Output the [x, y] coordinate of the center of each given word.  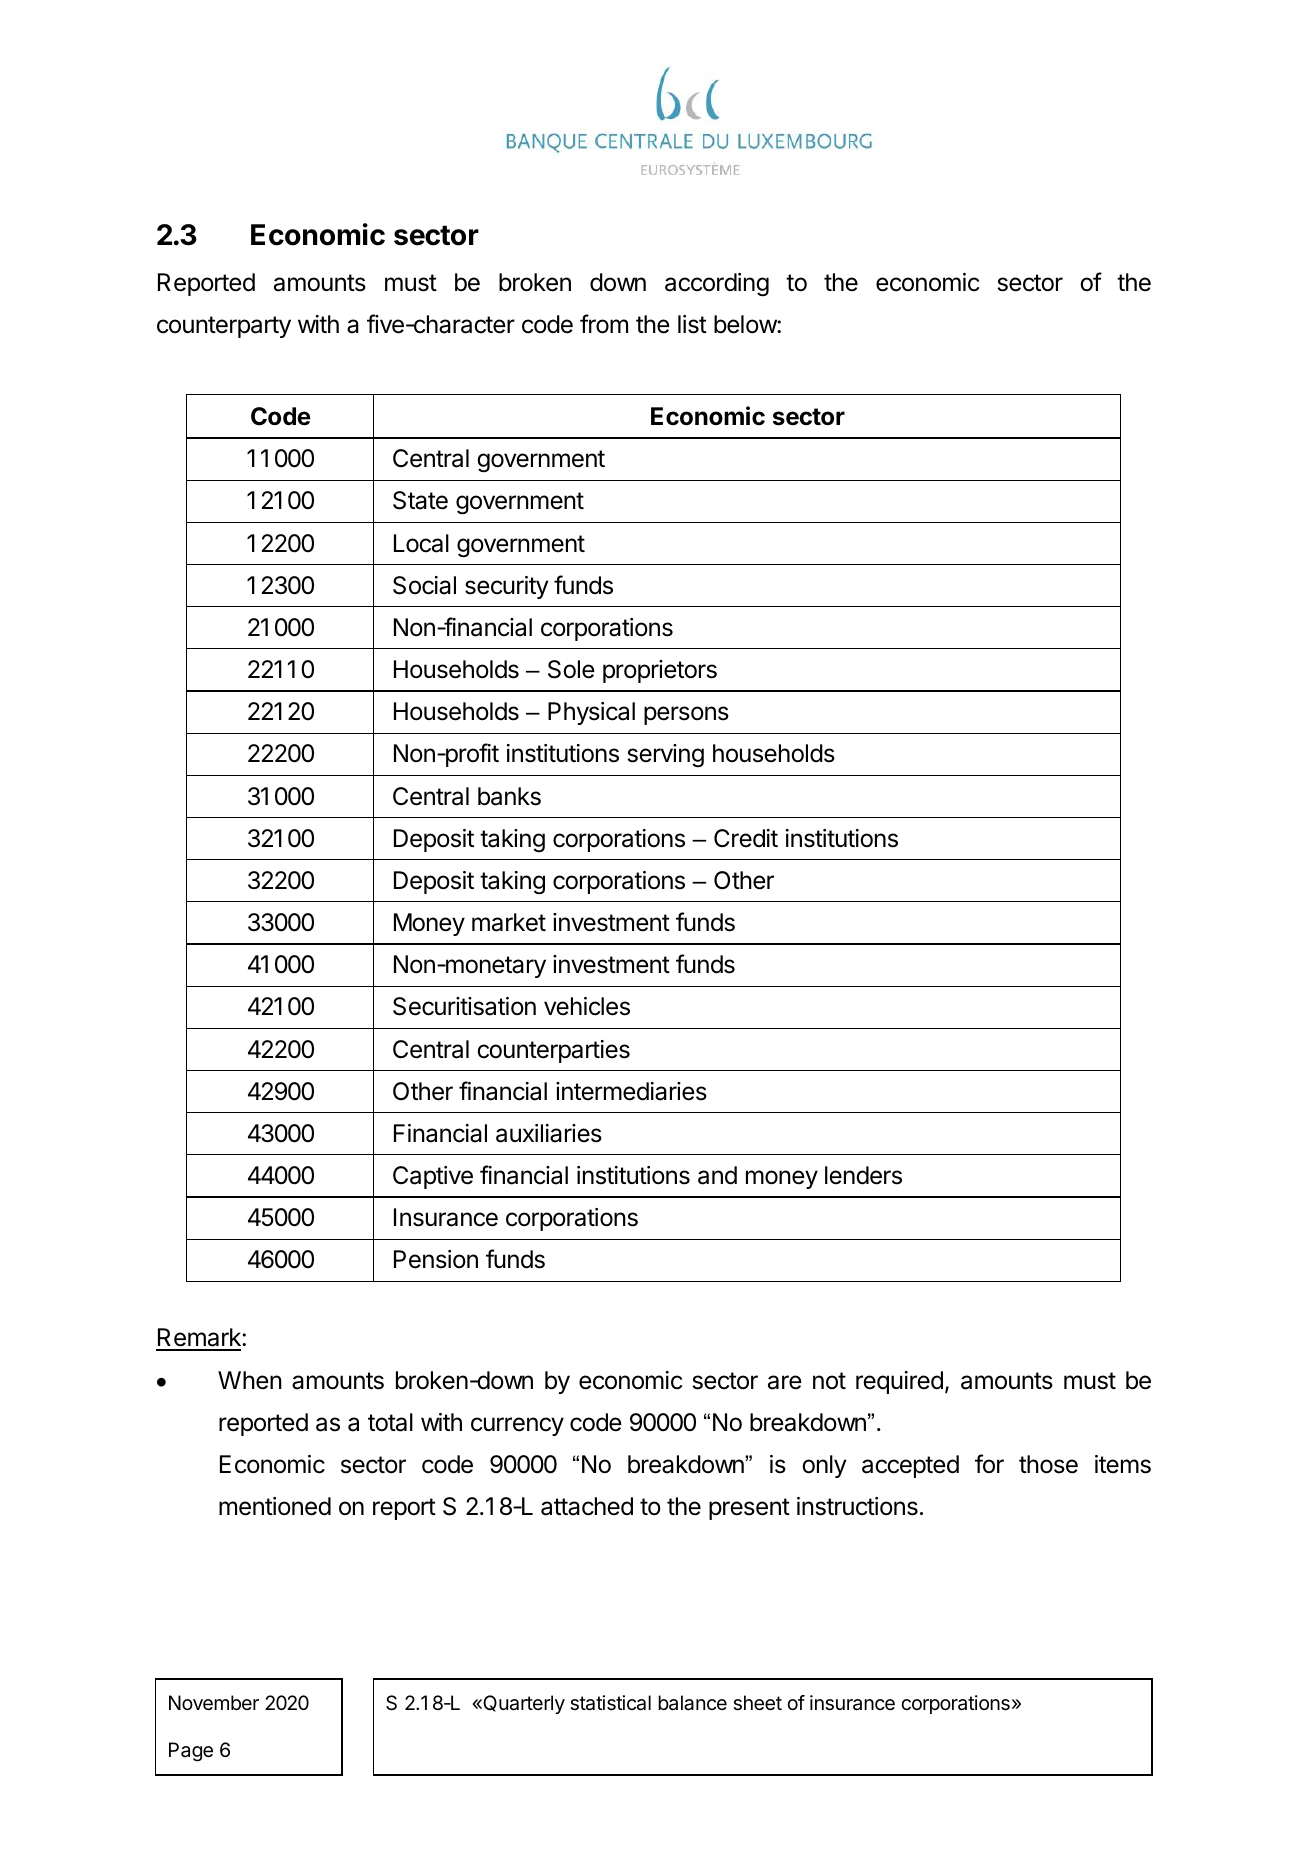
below [746, 324]
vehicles [587, 1006]
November [214, 1703]
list [692, 324]
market [509, 922]
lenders [863, 1175]
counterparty [224, 327]
